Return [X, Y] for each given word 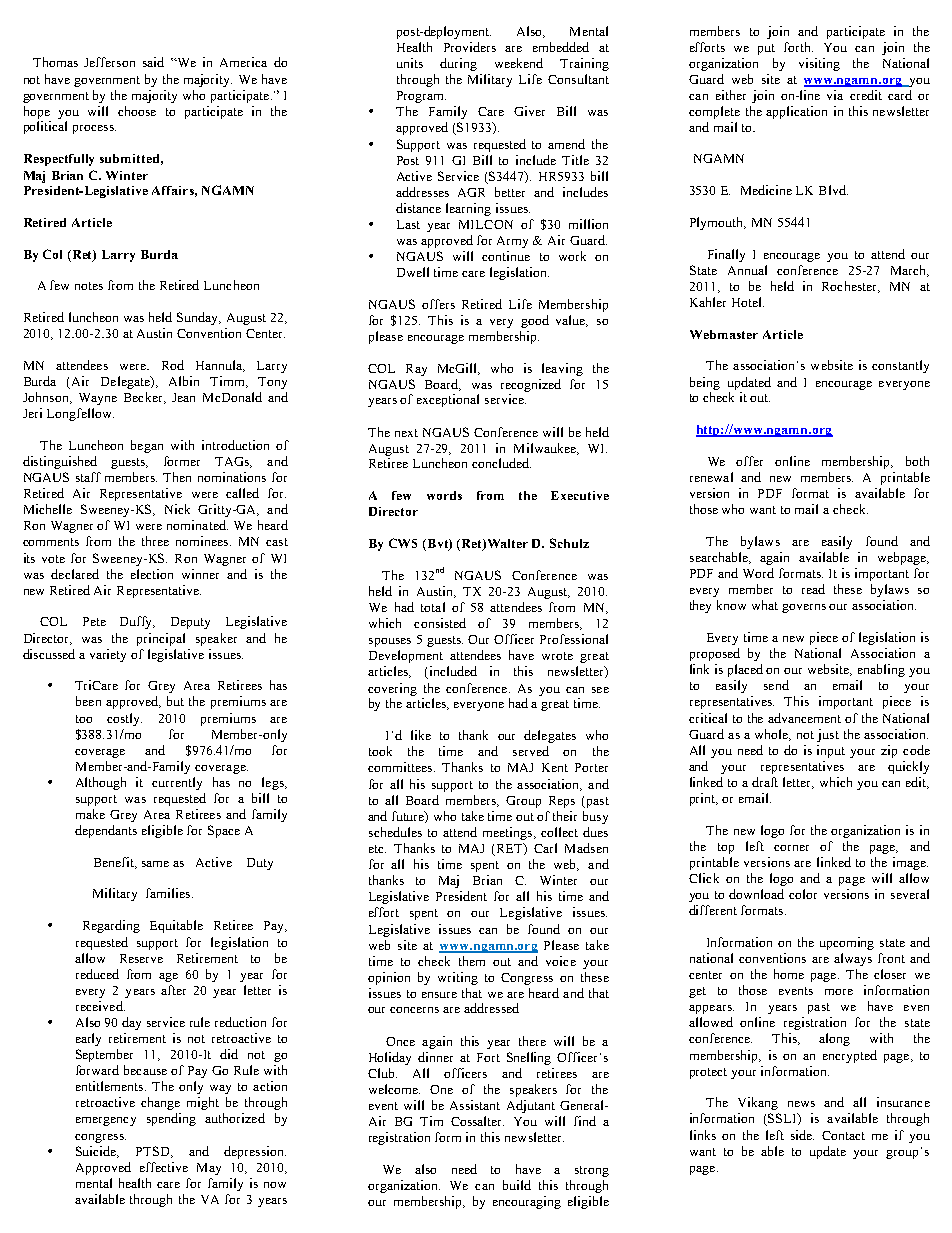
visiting [819, 64]
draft [765, 782]
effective [164, 1167]
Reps [562, 802]
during [458, 64]
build [517, 1185]
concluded [501, 463]
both [917, 461]
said [153, 62]
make [90, 814]
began [147, 446]
